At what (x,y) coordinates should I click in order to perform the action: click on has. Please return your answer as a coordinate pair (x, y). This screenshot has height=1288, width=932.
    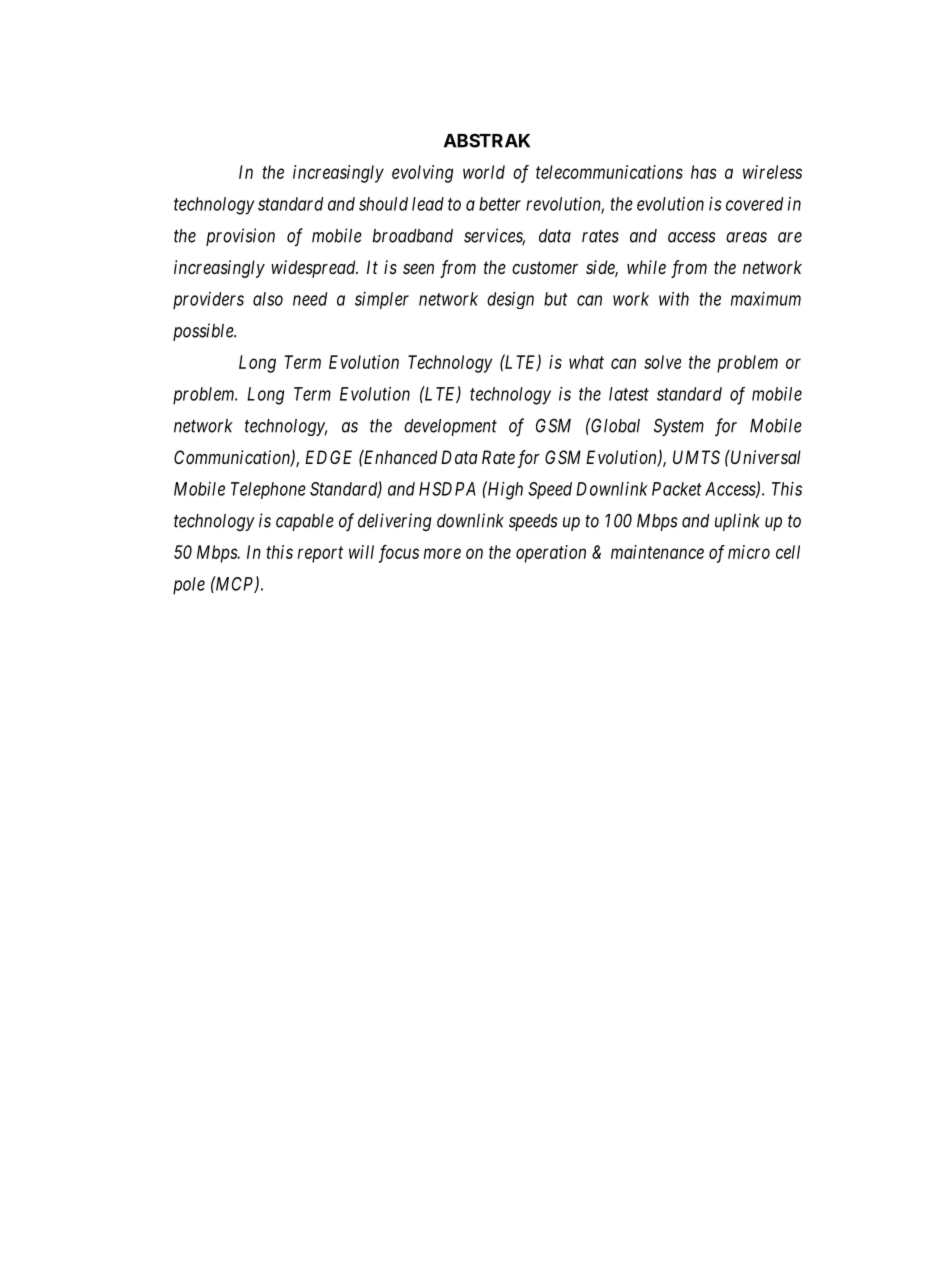
    Looking at the image, I should click on (704, 172).
